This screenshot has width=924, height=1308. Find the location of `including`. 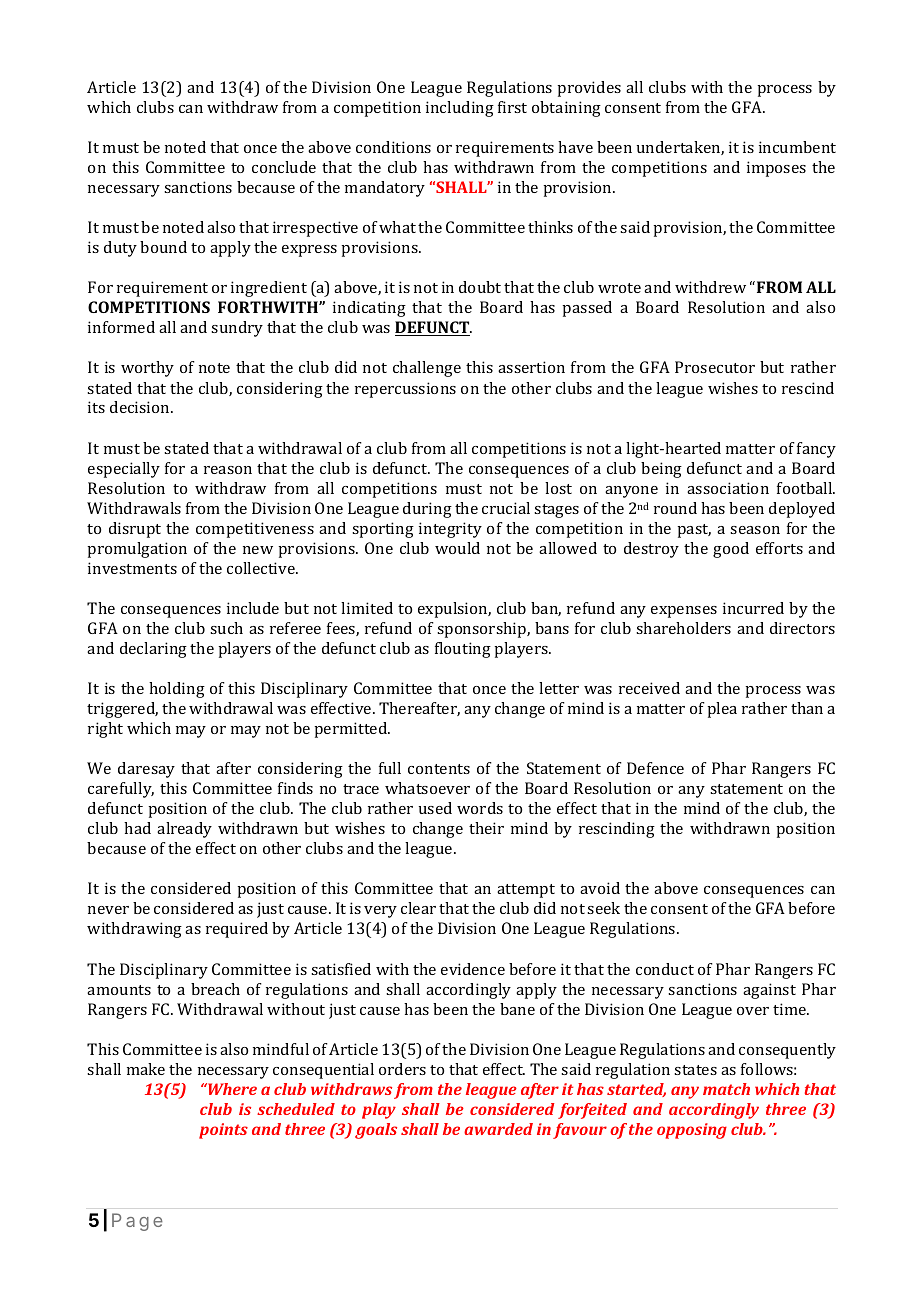

including is located at coordinates (460, 109).
